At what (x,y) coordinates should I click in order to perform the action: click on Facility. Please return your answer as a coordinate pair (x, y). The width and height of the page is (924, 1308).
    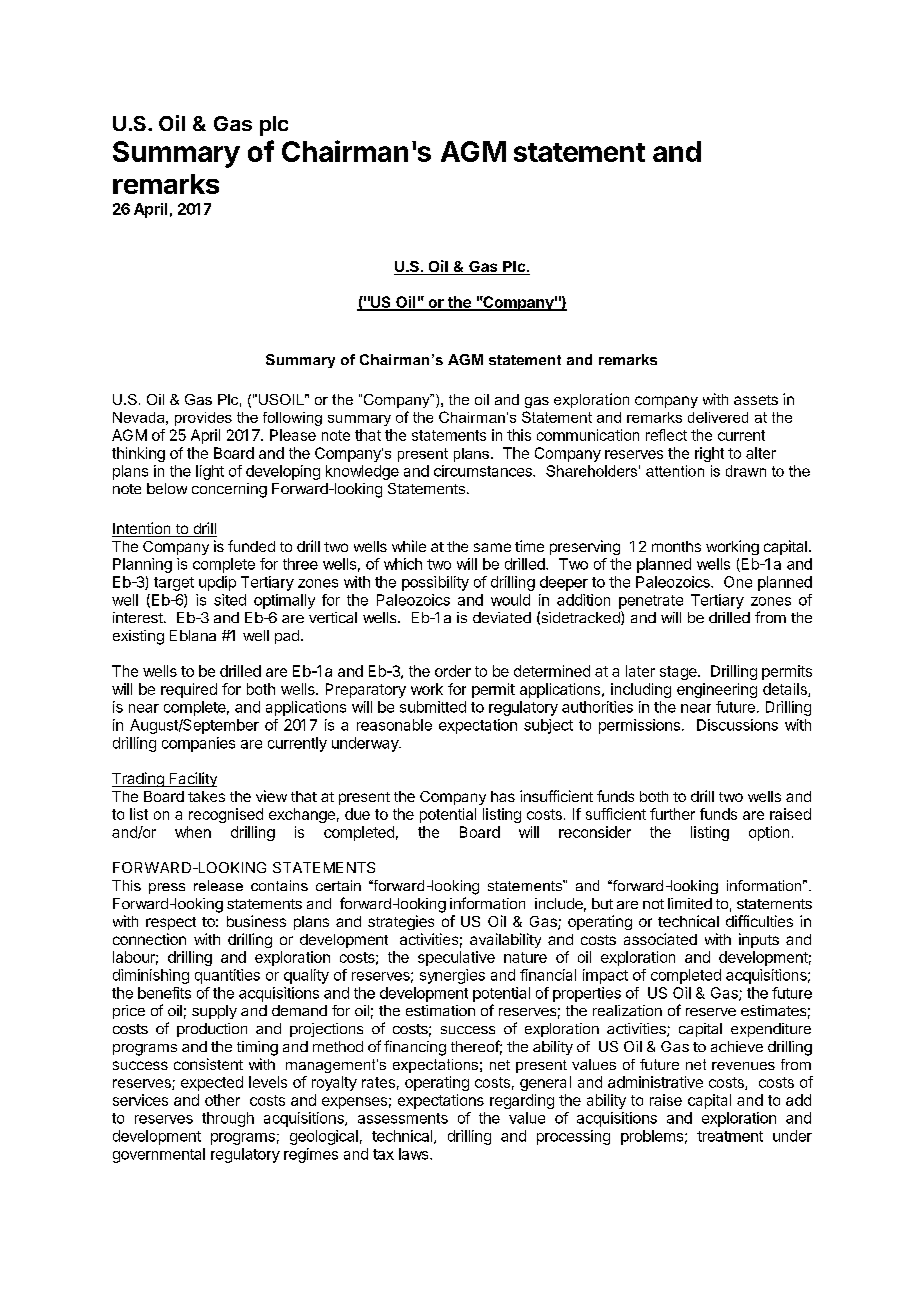
    Looking at the image, I should click on (192, 779).
